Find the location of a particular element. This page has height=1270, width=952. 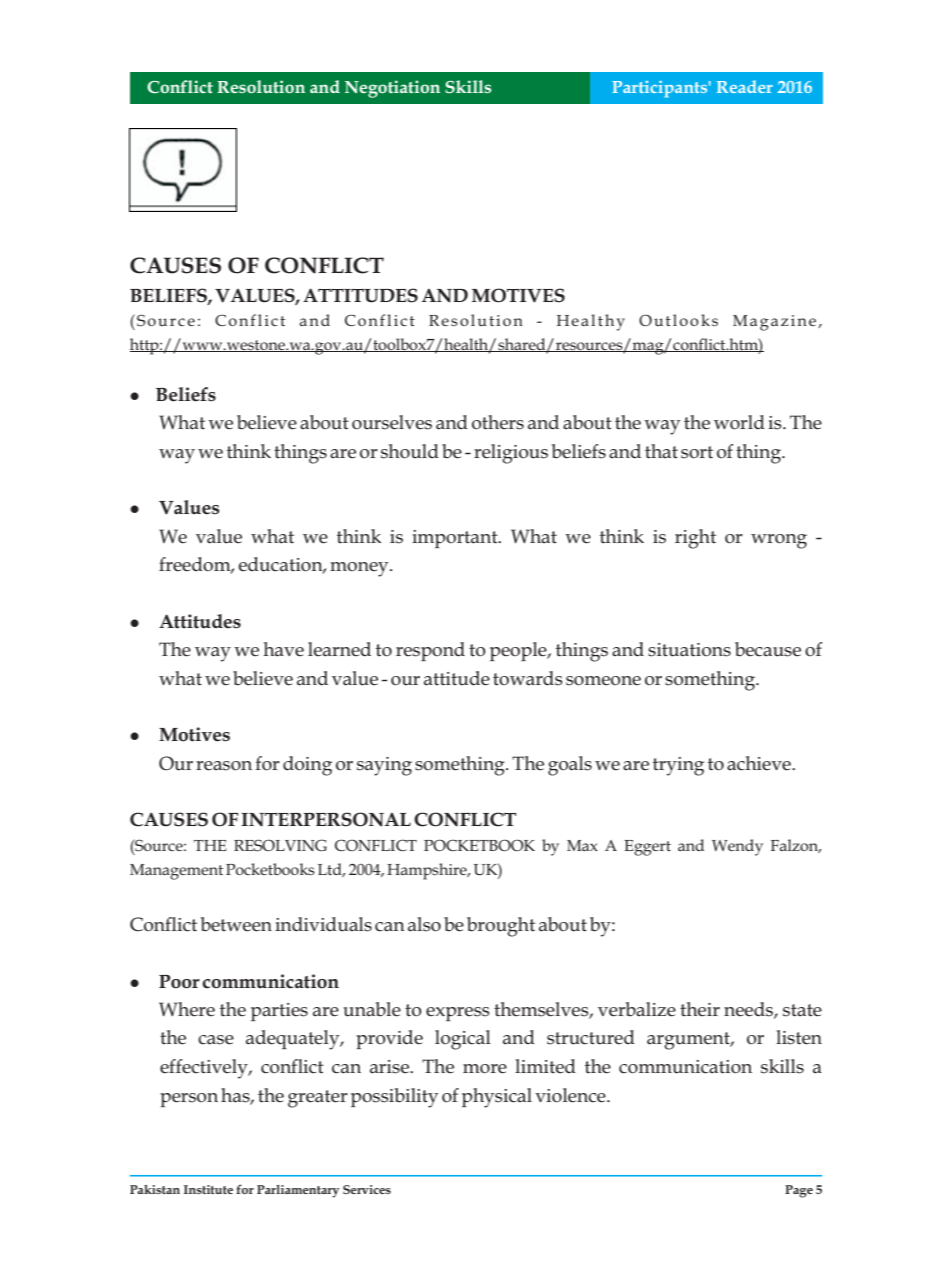

Outlooks is located at coordinates (678, 320).
